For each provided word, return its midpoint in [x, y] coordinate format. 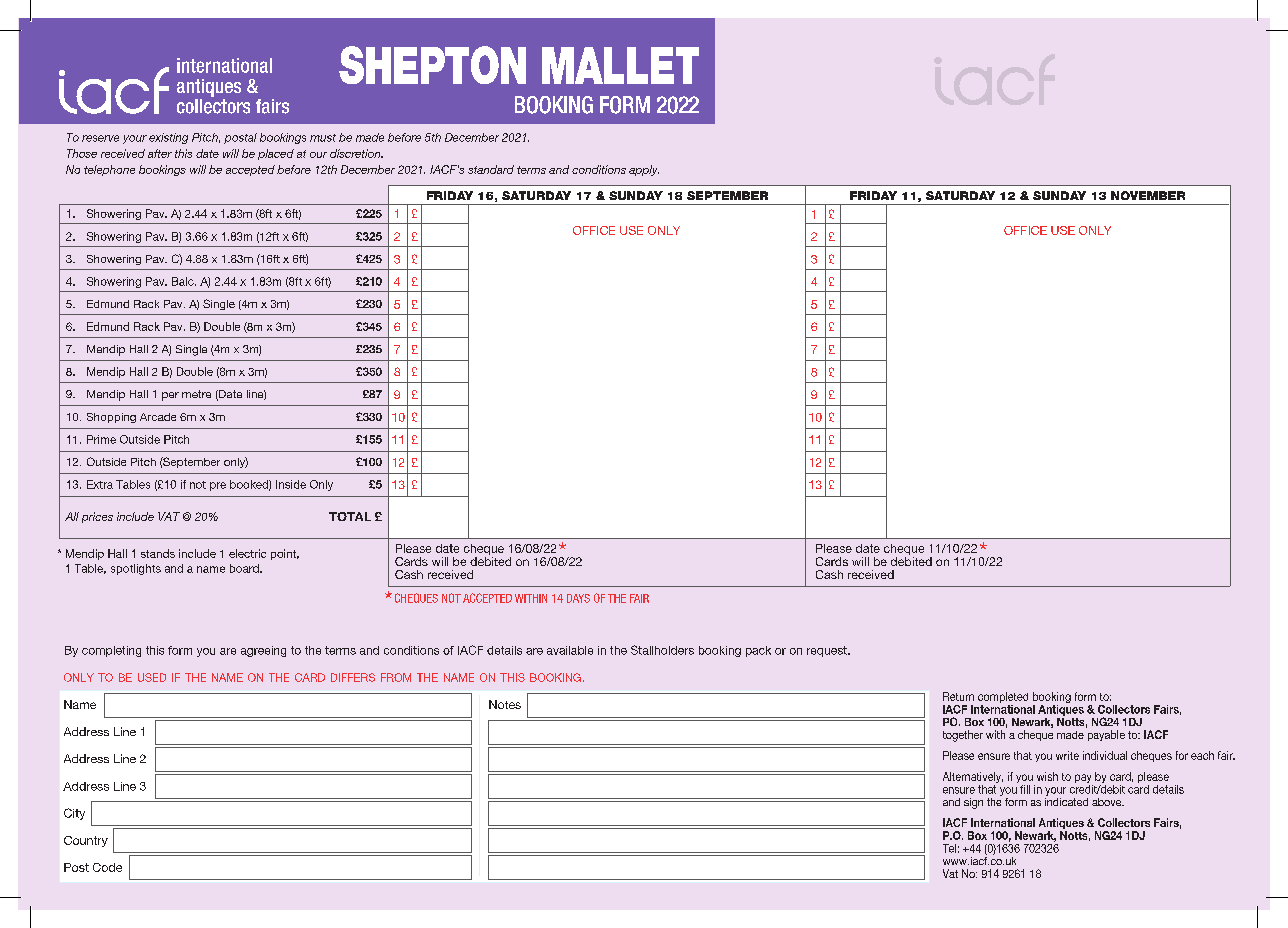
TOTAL [350, 516]
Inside [291, 484]
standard [491, 169]
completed [1003, 699]
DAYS [578, 598]
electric [247, 553]
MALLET [620, 65]
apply [644, 170]
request [828, 651]
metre [196, 394]
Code [107, 867]
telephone [109, 170]
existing [168, 138]
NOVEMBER [1148, 195]
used [152, 677]
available [570, 650]
